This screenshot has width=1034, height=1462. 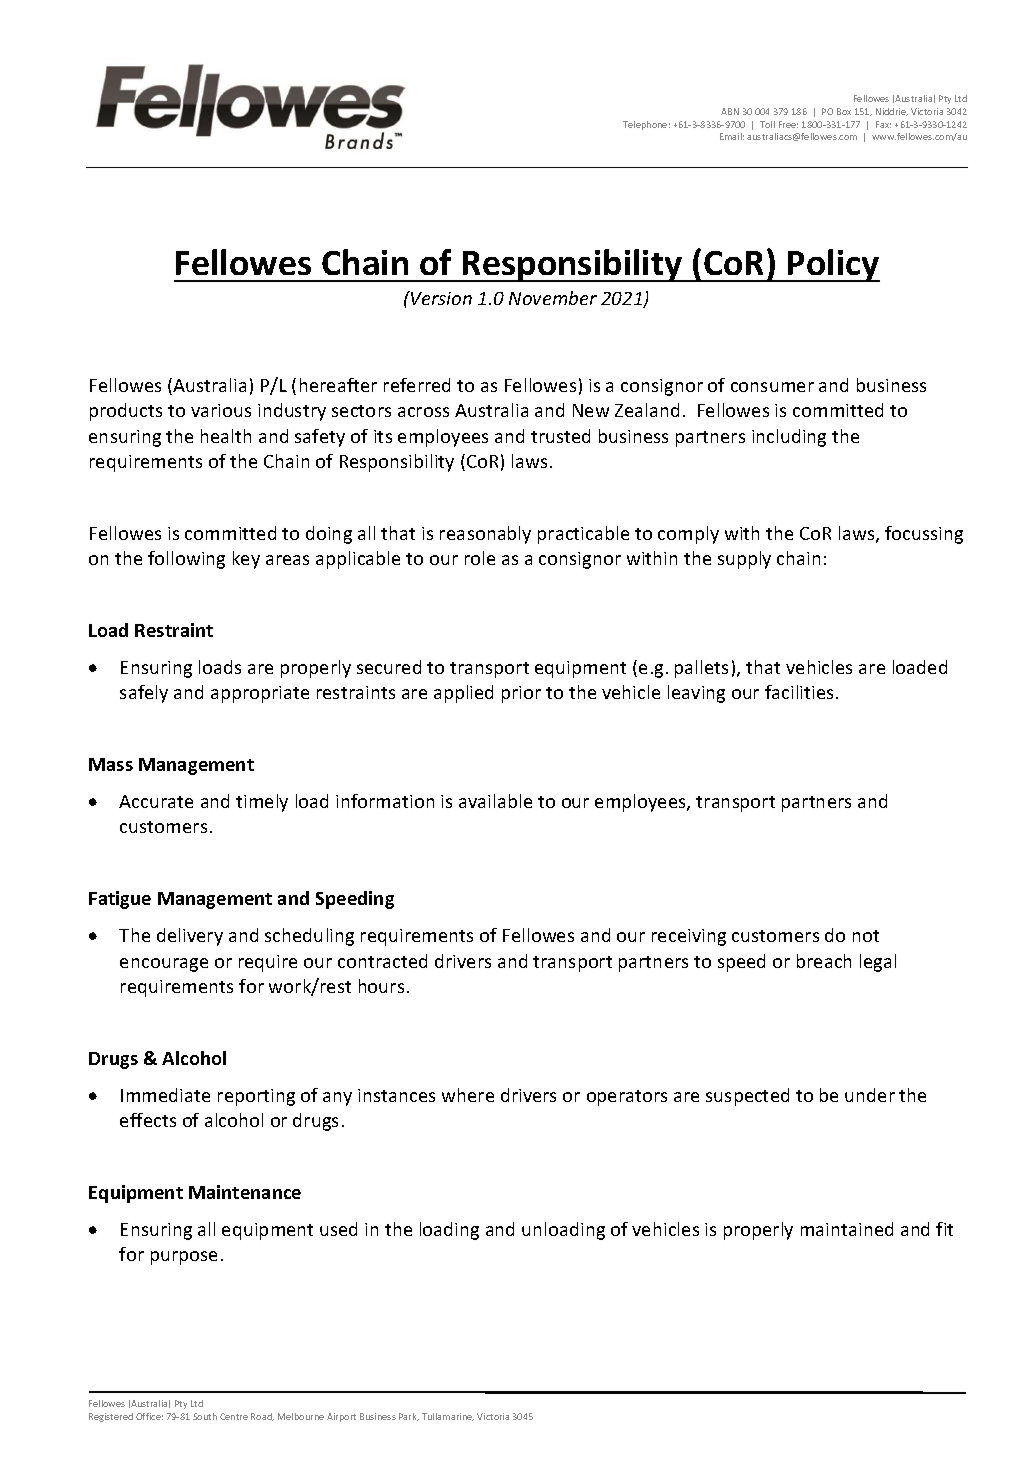 I want to click on November, so click(x=553, y=298).
